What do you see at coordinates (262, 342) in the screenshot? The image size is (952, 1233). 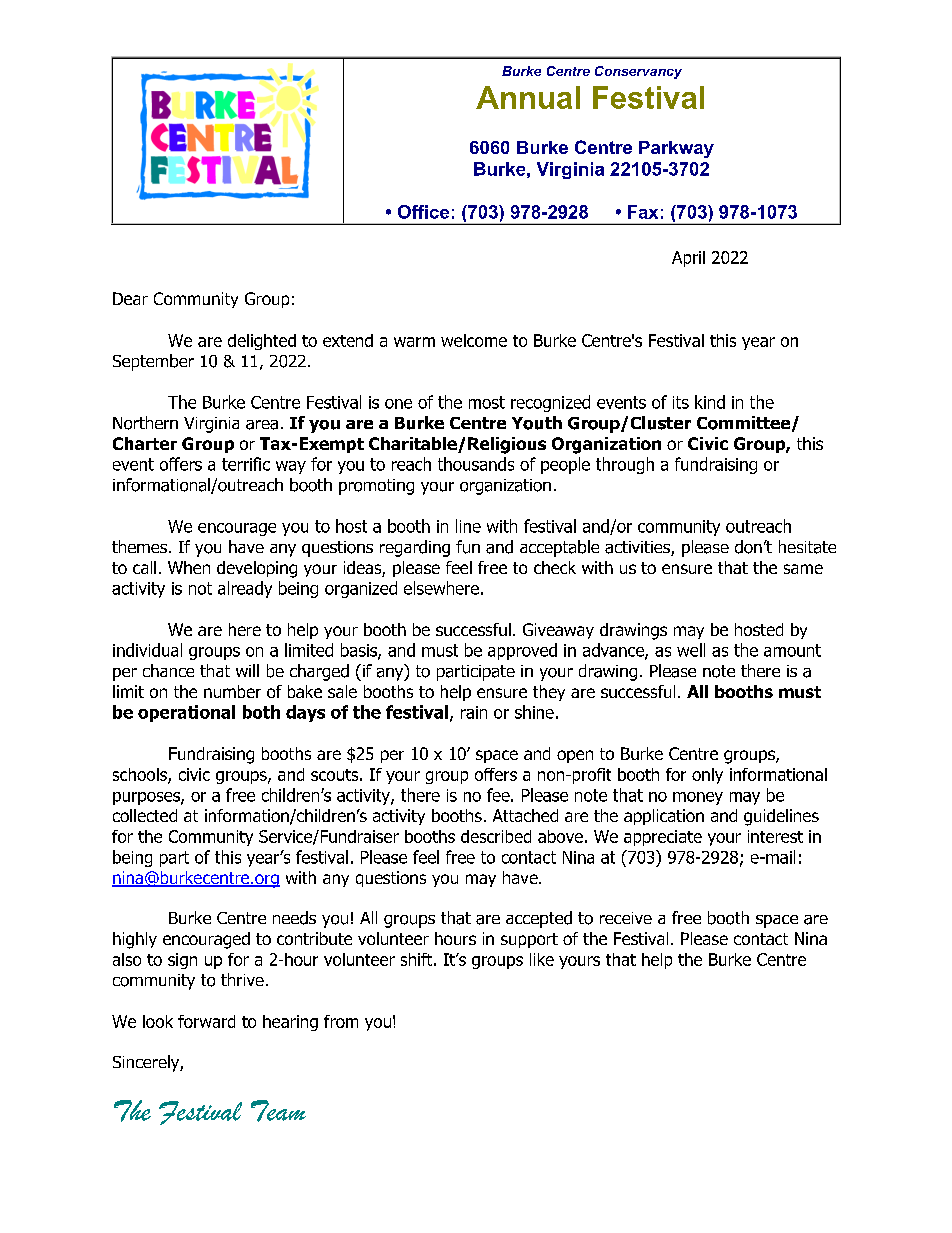 I see `delighted` at bounding box center [262, 342].
